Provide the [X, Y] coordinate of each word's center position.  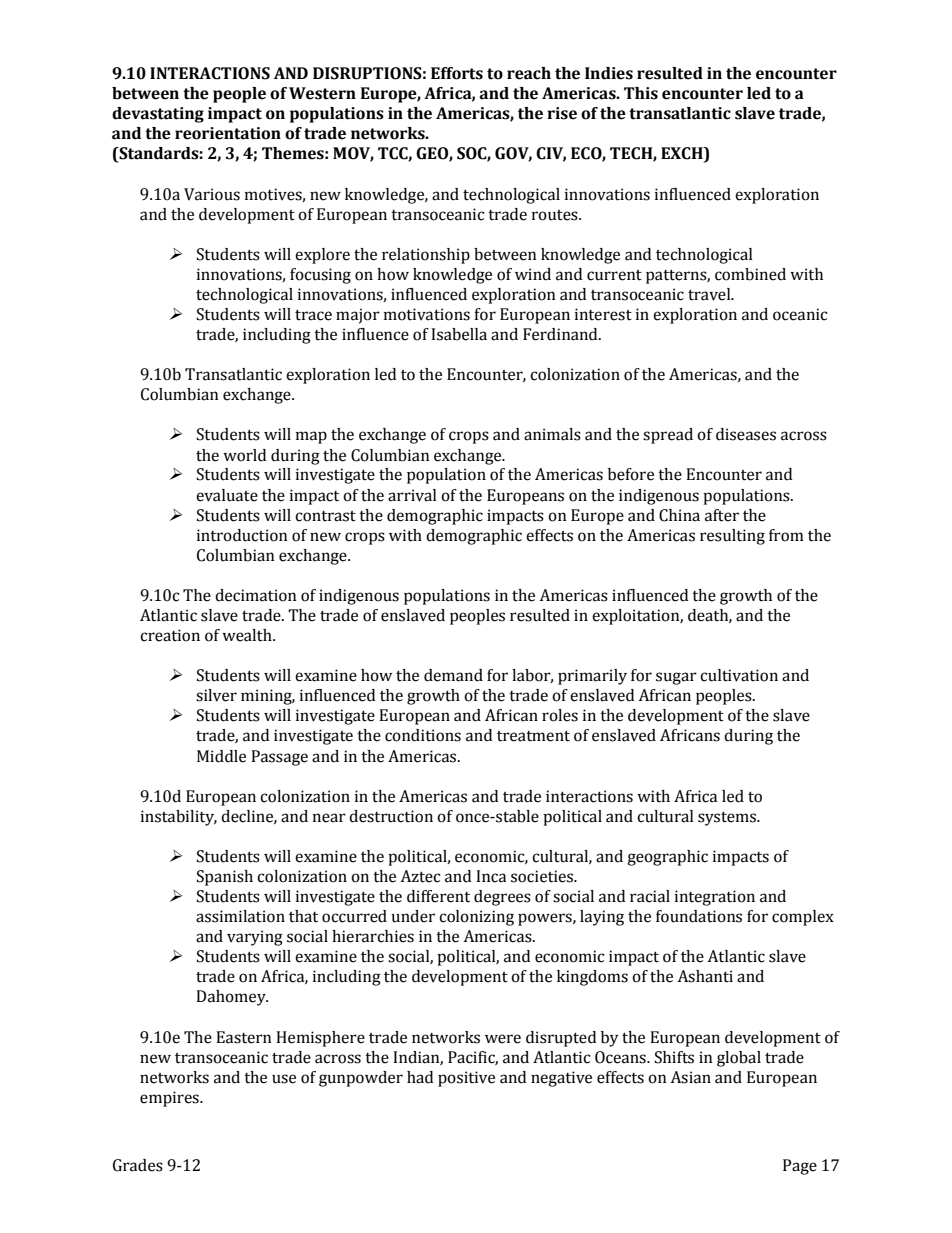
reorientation [228, 133]
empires [170, 1099]
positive [466, 1079]
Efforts [457, 73]
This [641, 93]
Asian [690, 1077]
